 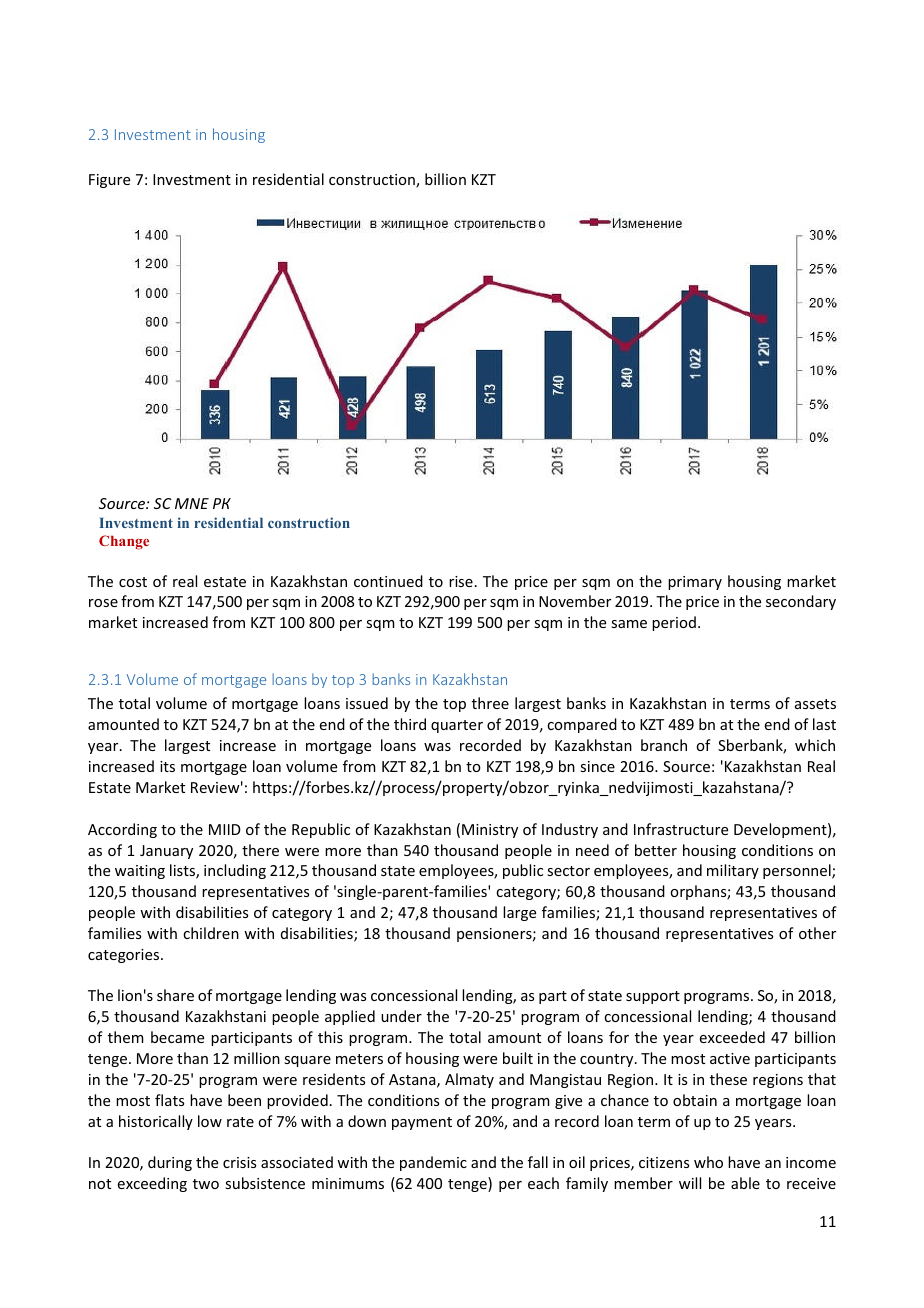 I want to click on who, so click(x=708, y=1162).
